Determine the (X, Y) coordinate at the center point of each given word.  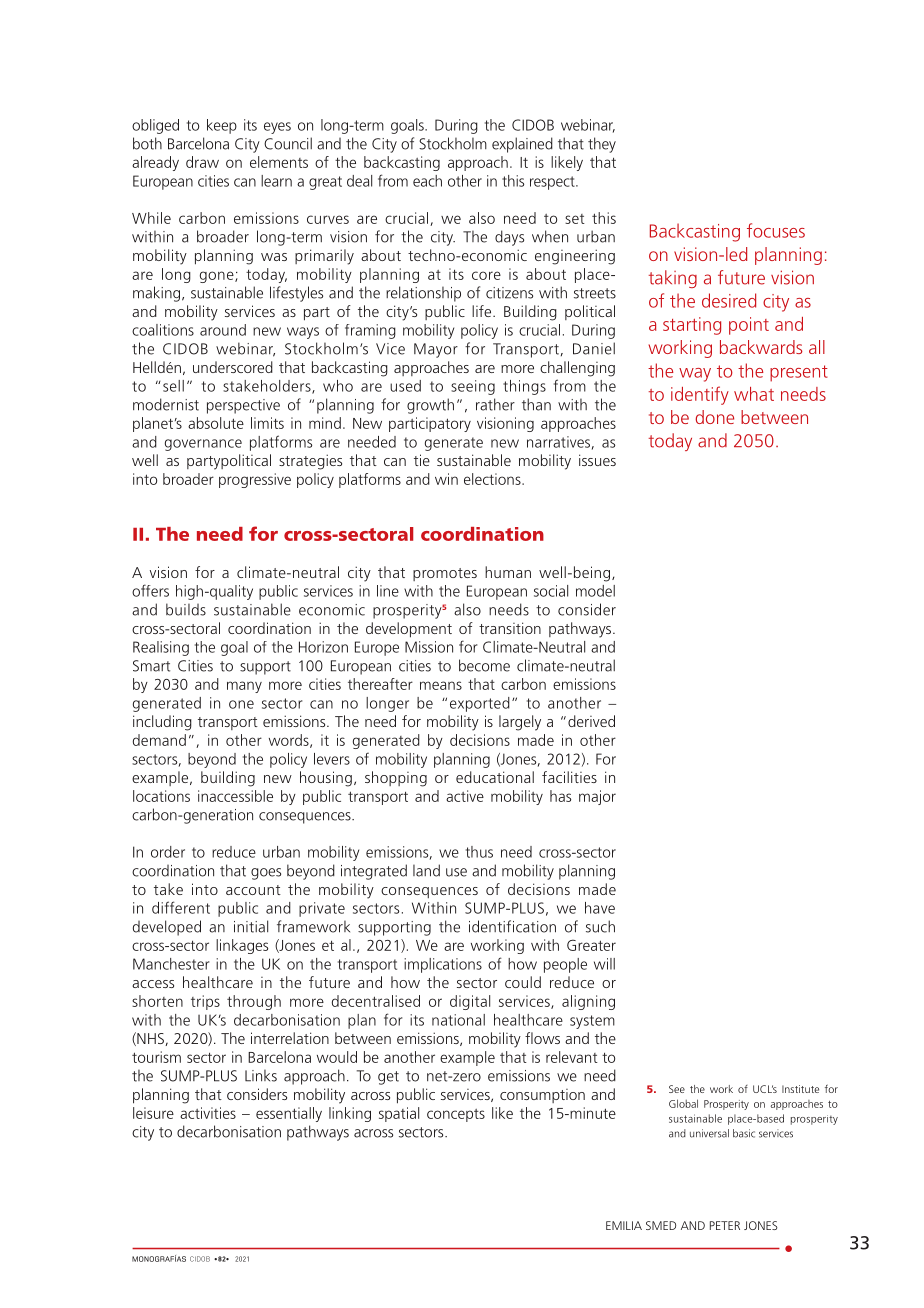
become (484, 665)
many (244, 687)
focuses (776, 230)
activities (208, 1113)
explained (522, 145)
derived (591, 721)
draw (202, 162)
